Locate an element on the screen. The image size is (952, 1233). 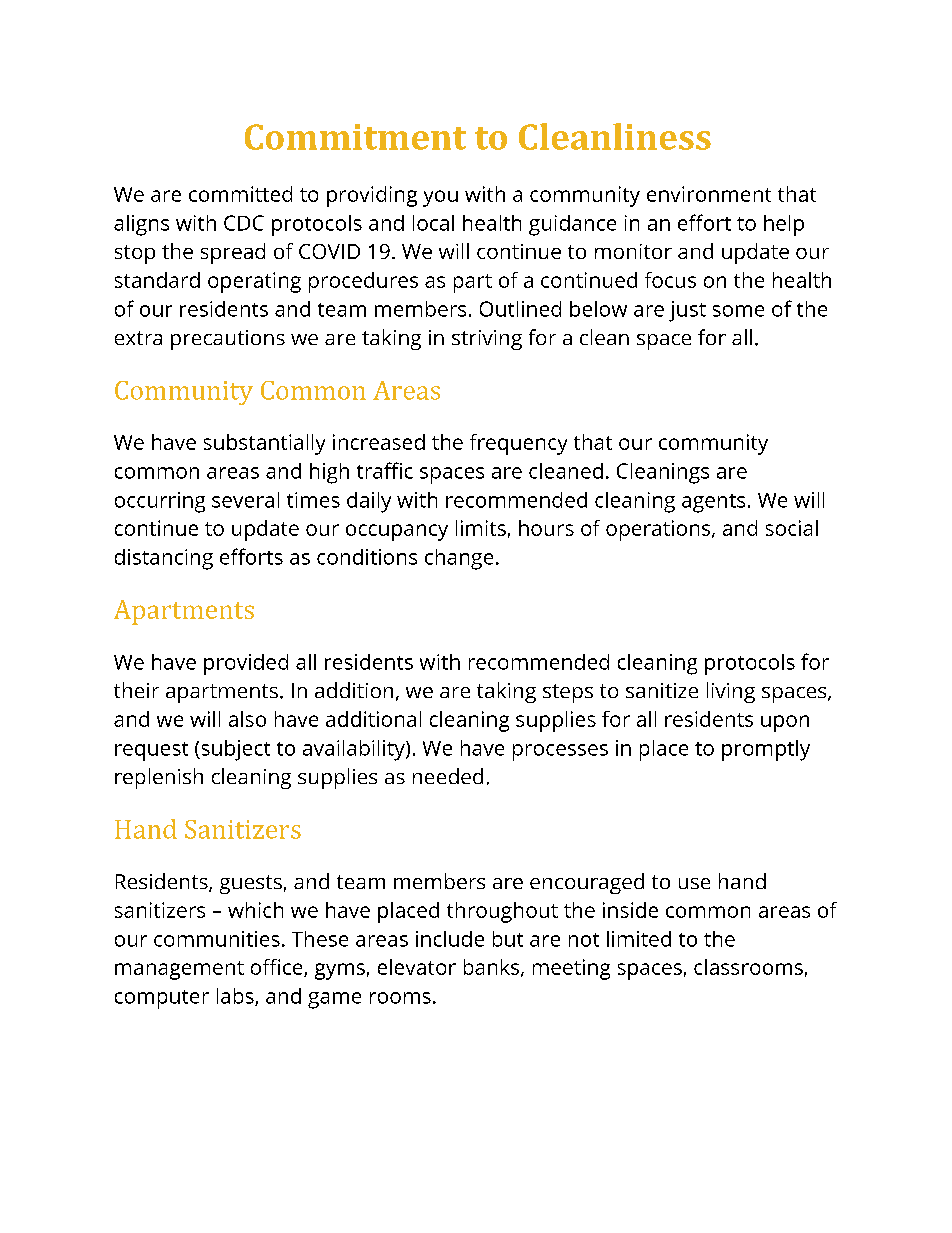
steps is located at coordinates (568, 693).
